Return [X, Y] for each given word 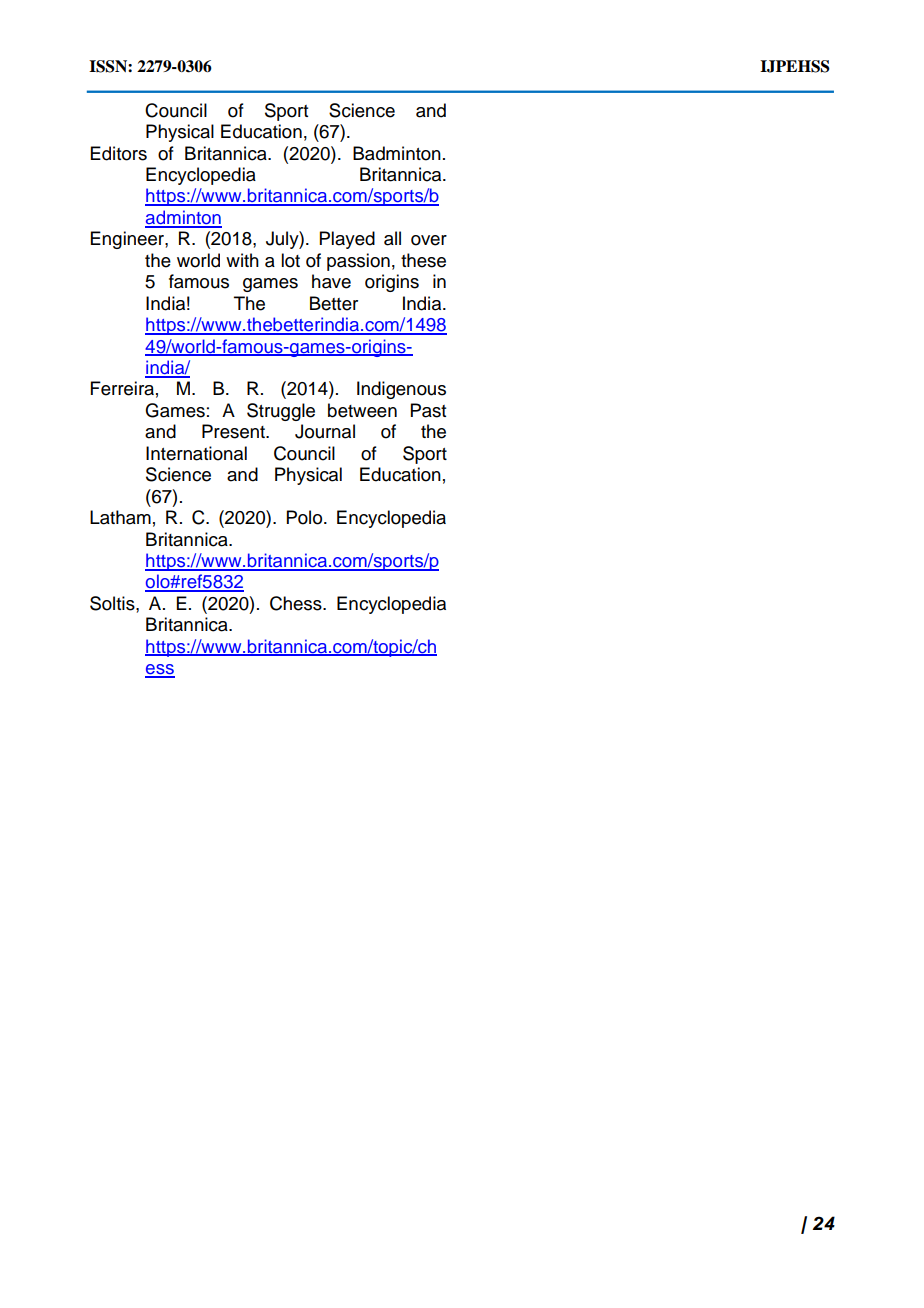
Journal [325, 431]
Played [347, 240]
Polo [306, 517]
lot [290, 260]
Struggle [281, 412]
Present [234, 431]
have [331, 281]
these [423, 260]
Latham [120, 517]
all [392, 238]
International [196, 453]
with [242, 260]
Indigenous [401, 390]
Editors [119, 153]
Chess [297, 603]
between [362, 410]
